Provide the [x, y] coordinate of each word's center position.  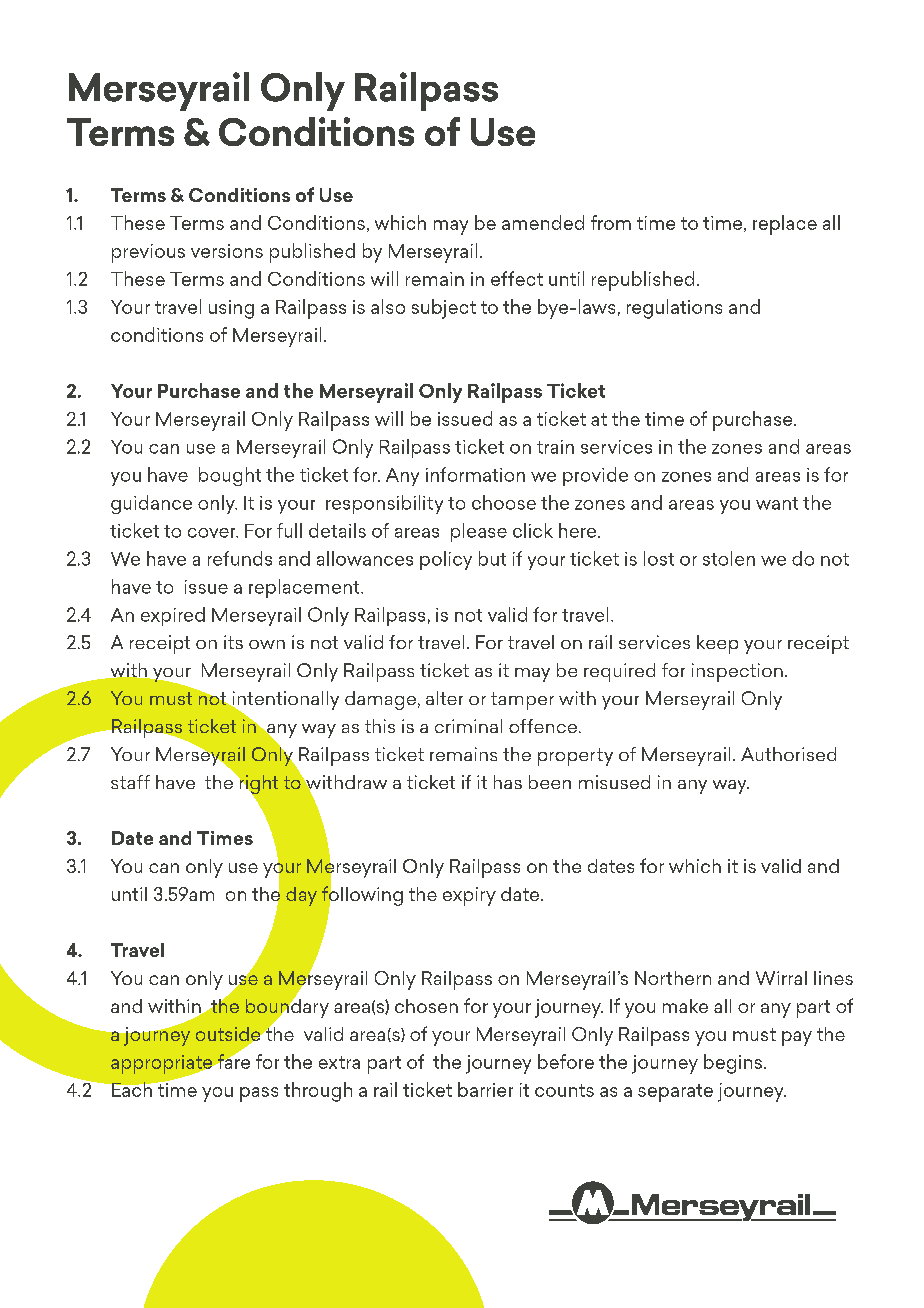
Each [132, 1089]
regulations [674, 309]
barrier [485, 1089]
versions [227, 251]
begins [733, 1064]
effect [517, 278]
